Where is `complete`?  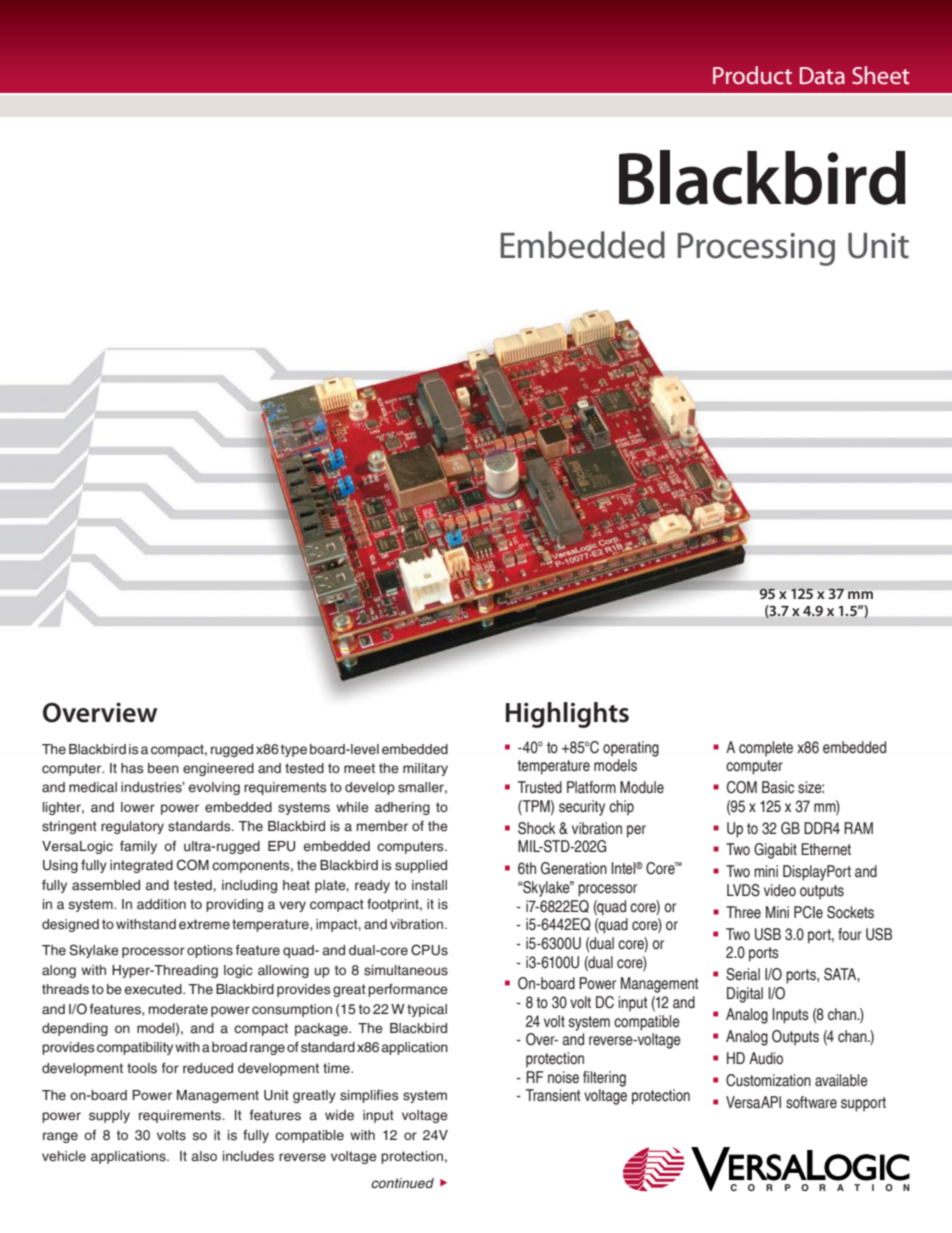 complete is located at coordinates (766, 749).
